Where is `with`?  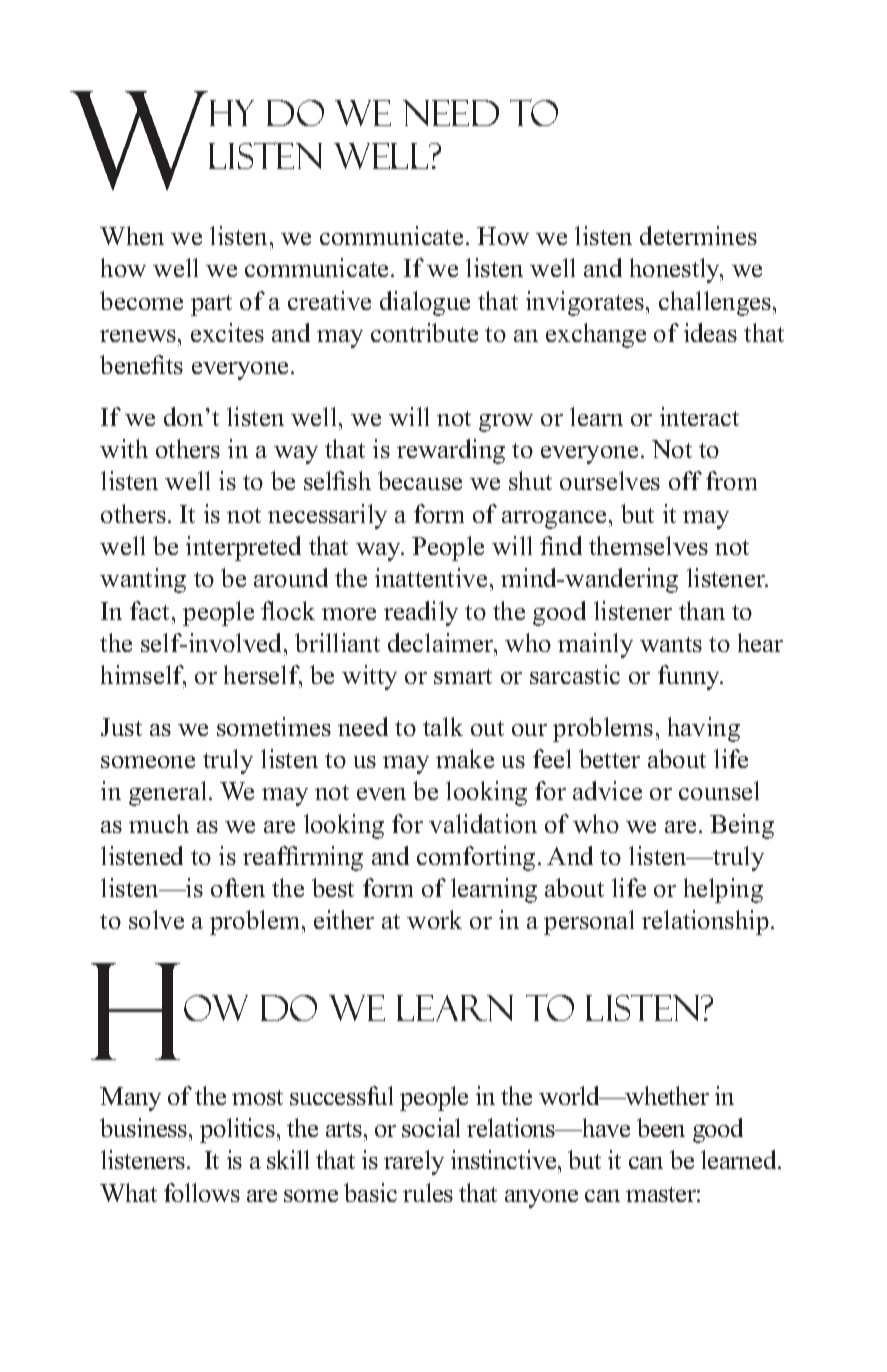
with is located at coordinates (124, 448).
